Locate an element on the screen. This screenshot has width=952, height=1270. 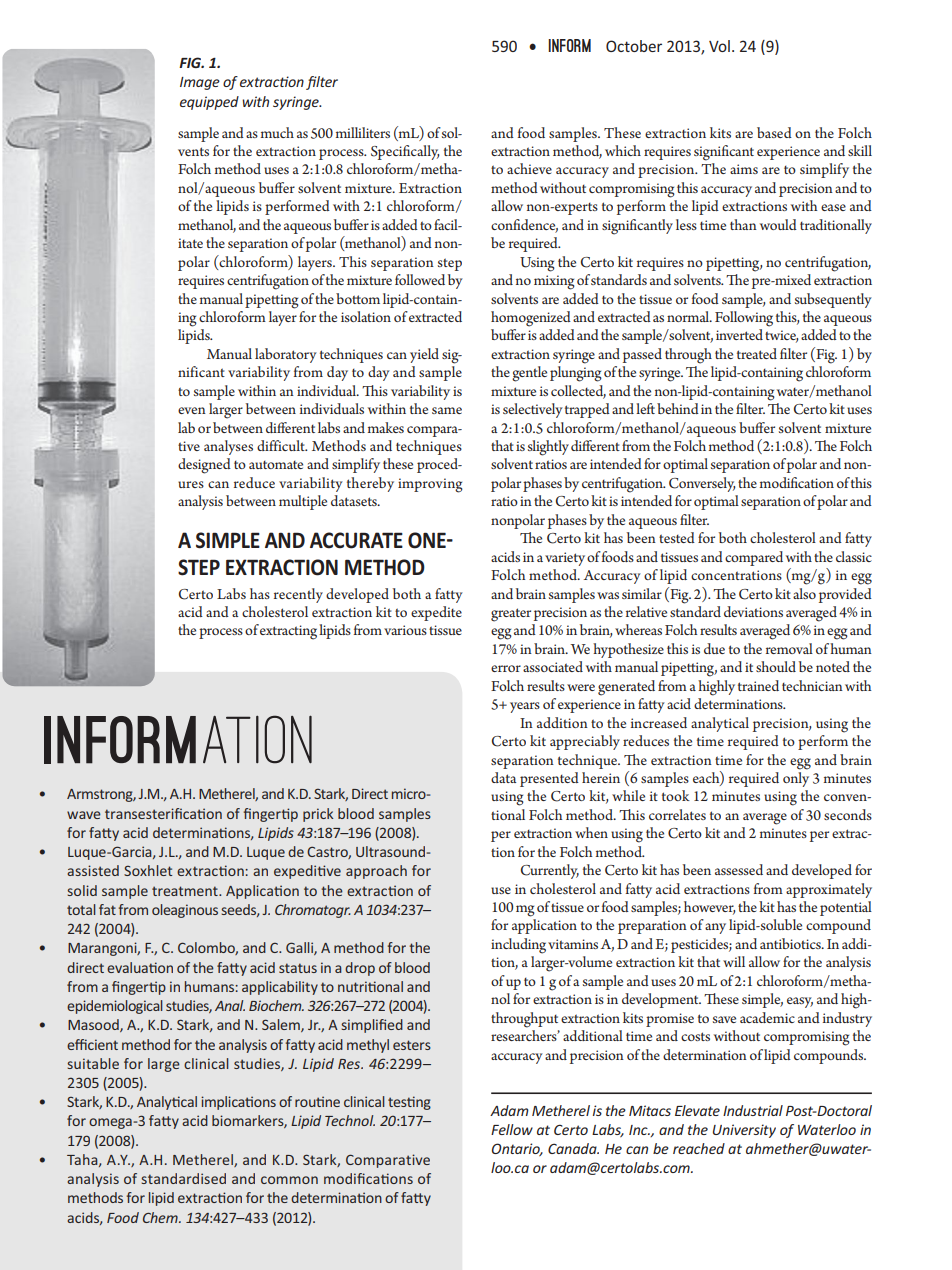
aims is located at coordinates (744, 169).
